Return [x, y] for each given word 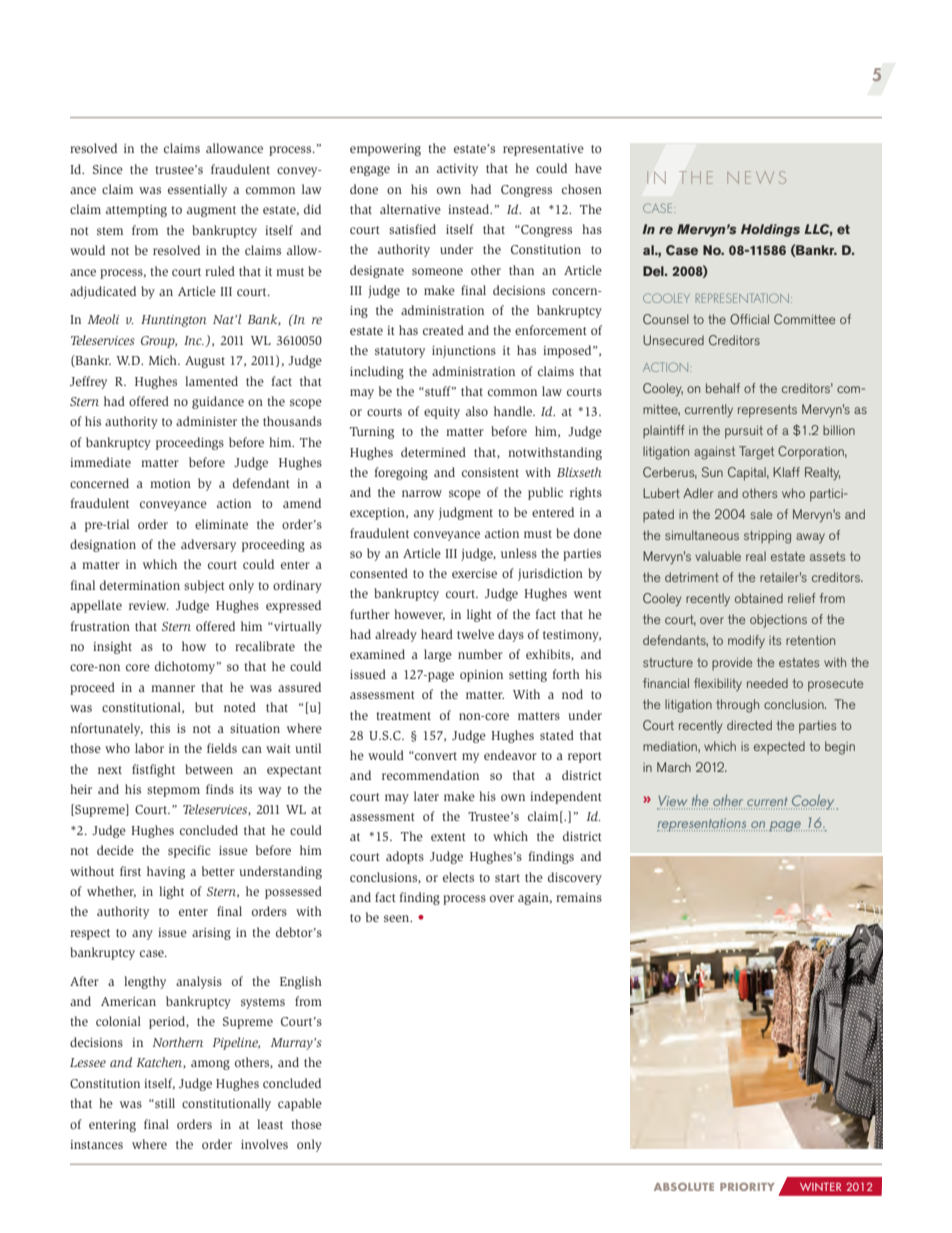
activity [457, 170]
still [164, 1103]
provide [732, 663]
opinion [481, 676]
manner [173, 688]
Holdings [770, 230]
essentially [197, 190]
